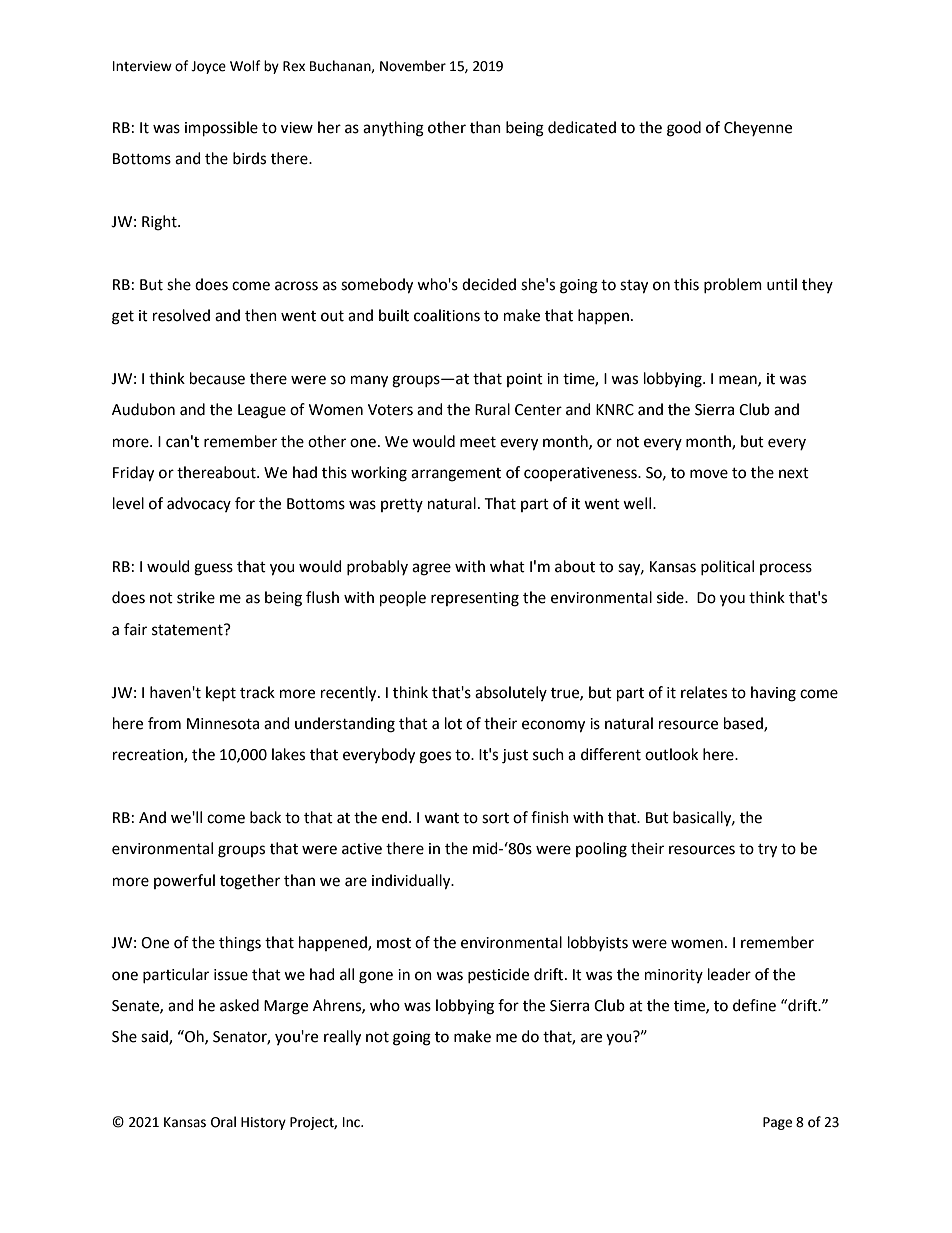 The height and width of the image is (1233, 952). What do you see at coordinates (199, 504) in the image?
I see `advocacy` at bounding box center [199, 504].
